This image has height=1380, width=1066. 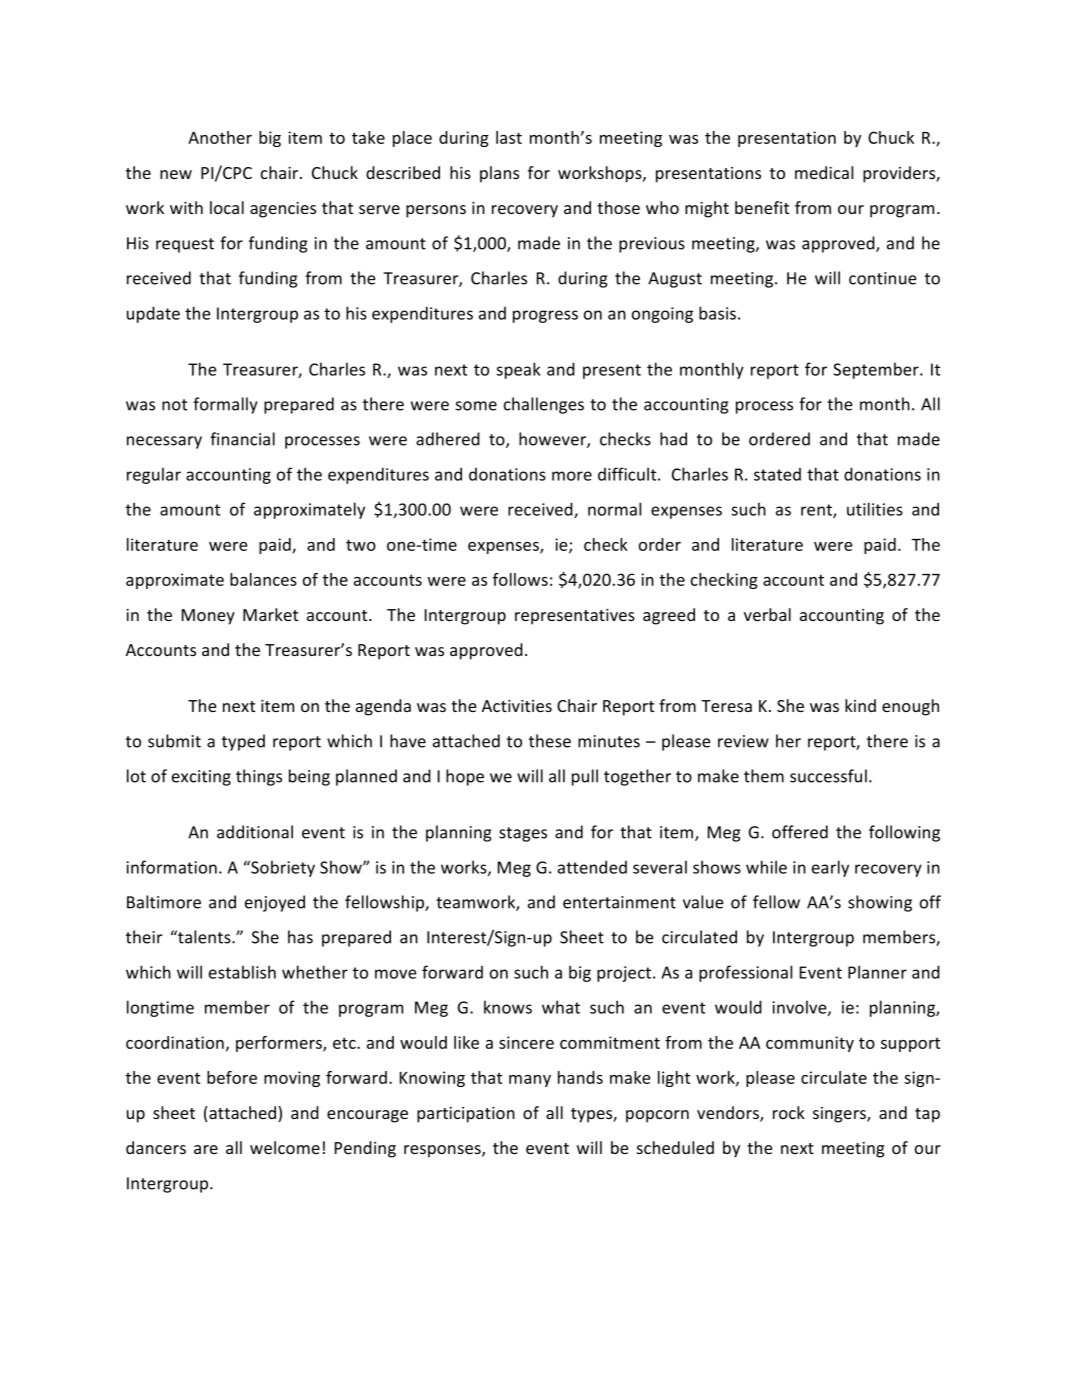 I want to click on Another, so click(x=220, y=137).
